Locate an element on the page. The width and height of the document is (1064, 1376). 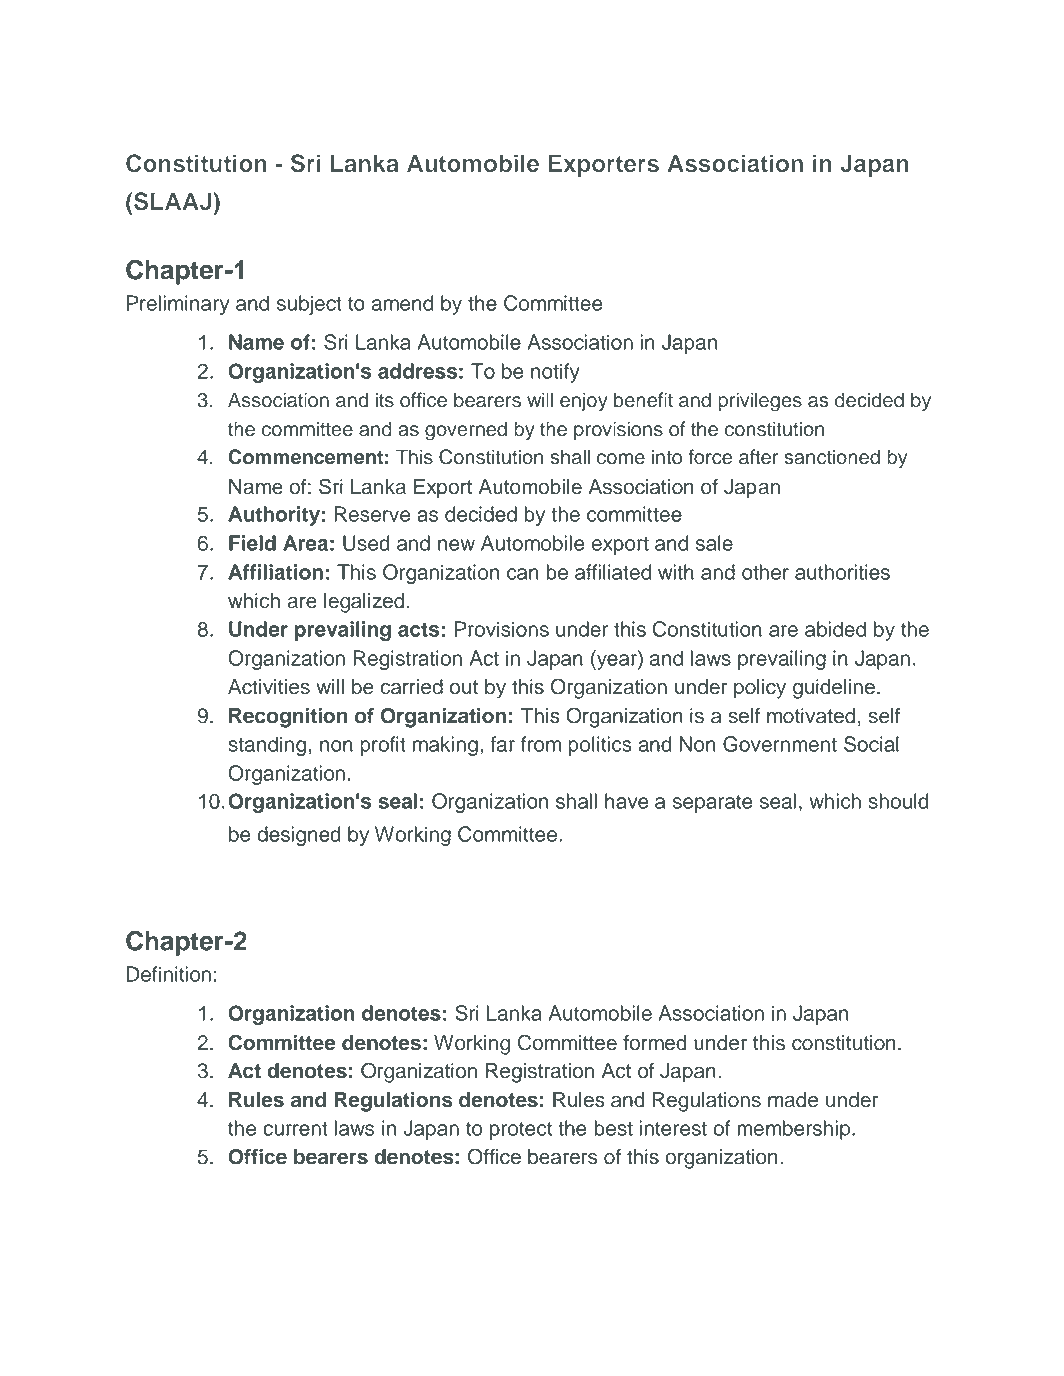
subject is located at coordinates (309, 305).
